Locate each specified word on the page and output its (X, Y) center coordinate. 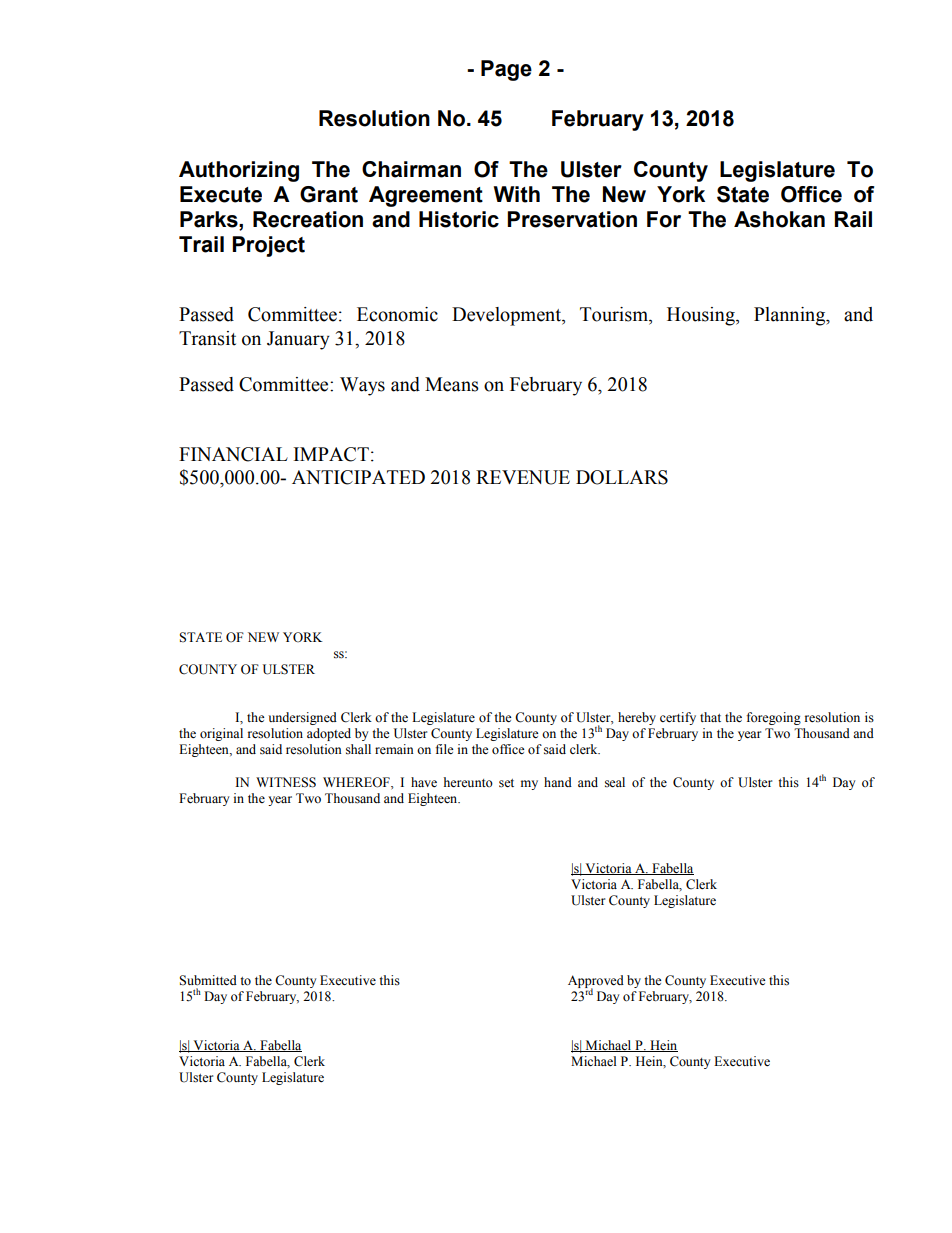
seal (615, 782)
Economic (397, 314)
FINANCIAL (233, 454)
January (298, 340)
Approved (596, 983)
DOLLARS (622, 477)
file (445, 749)
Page (506, 70)
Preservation (572, 219)
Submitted (208, 980)
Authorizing (239, 171)
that (710, 717)
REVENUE (523, 477)
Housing (702, 316)
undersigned (302, 718)
